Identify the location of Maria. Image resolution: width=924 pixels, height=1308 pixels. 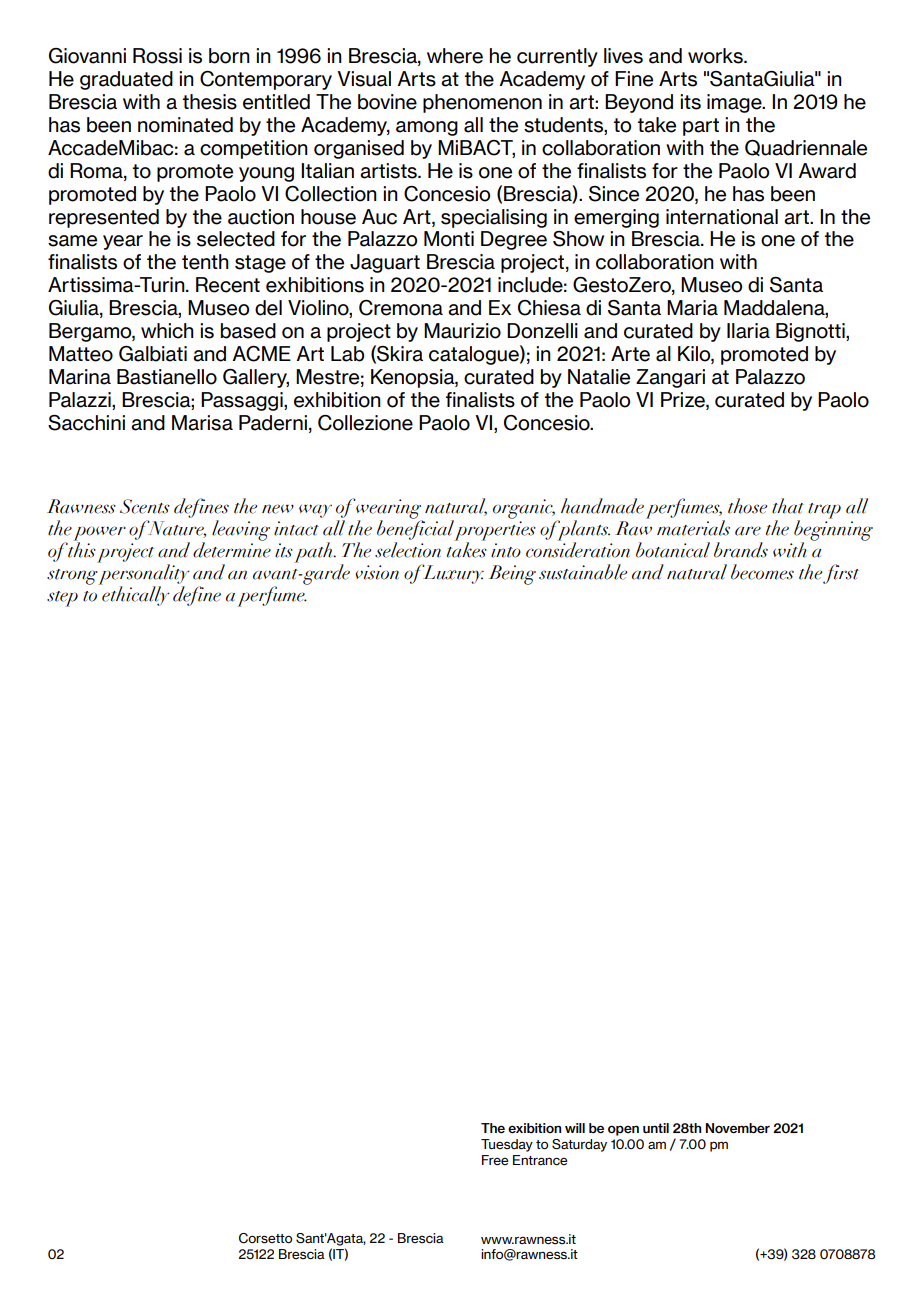
(692, 308).
